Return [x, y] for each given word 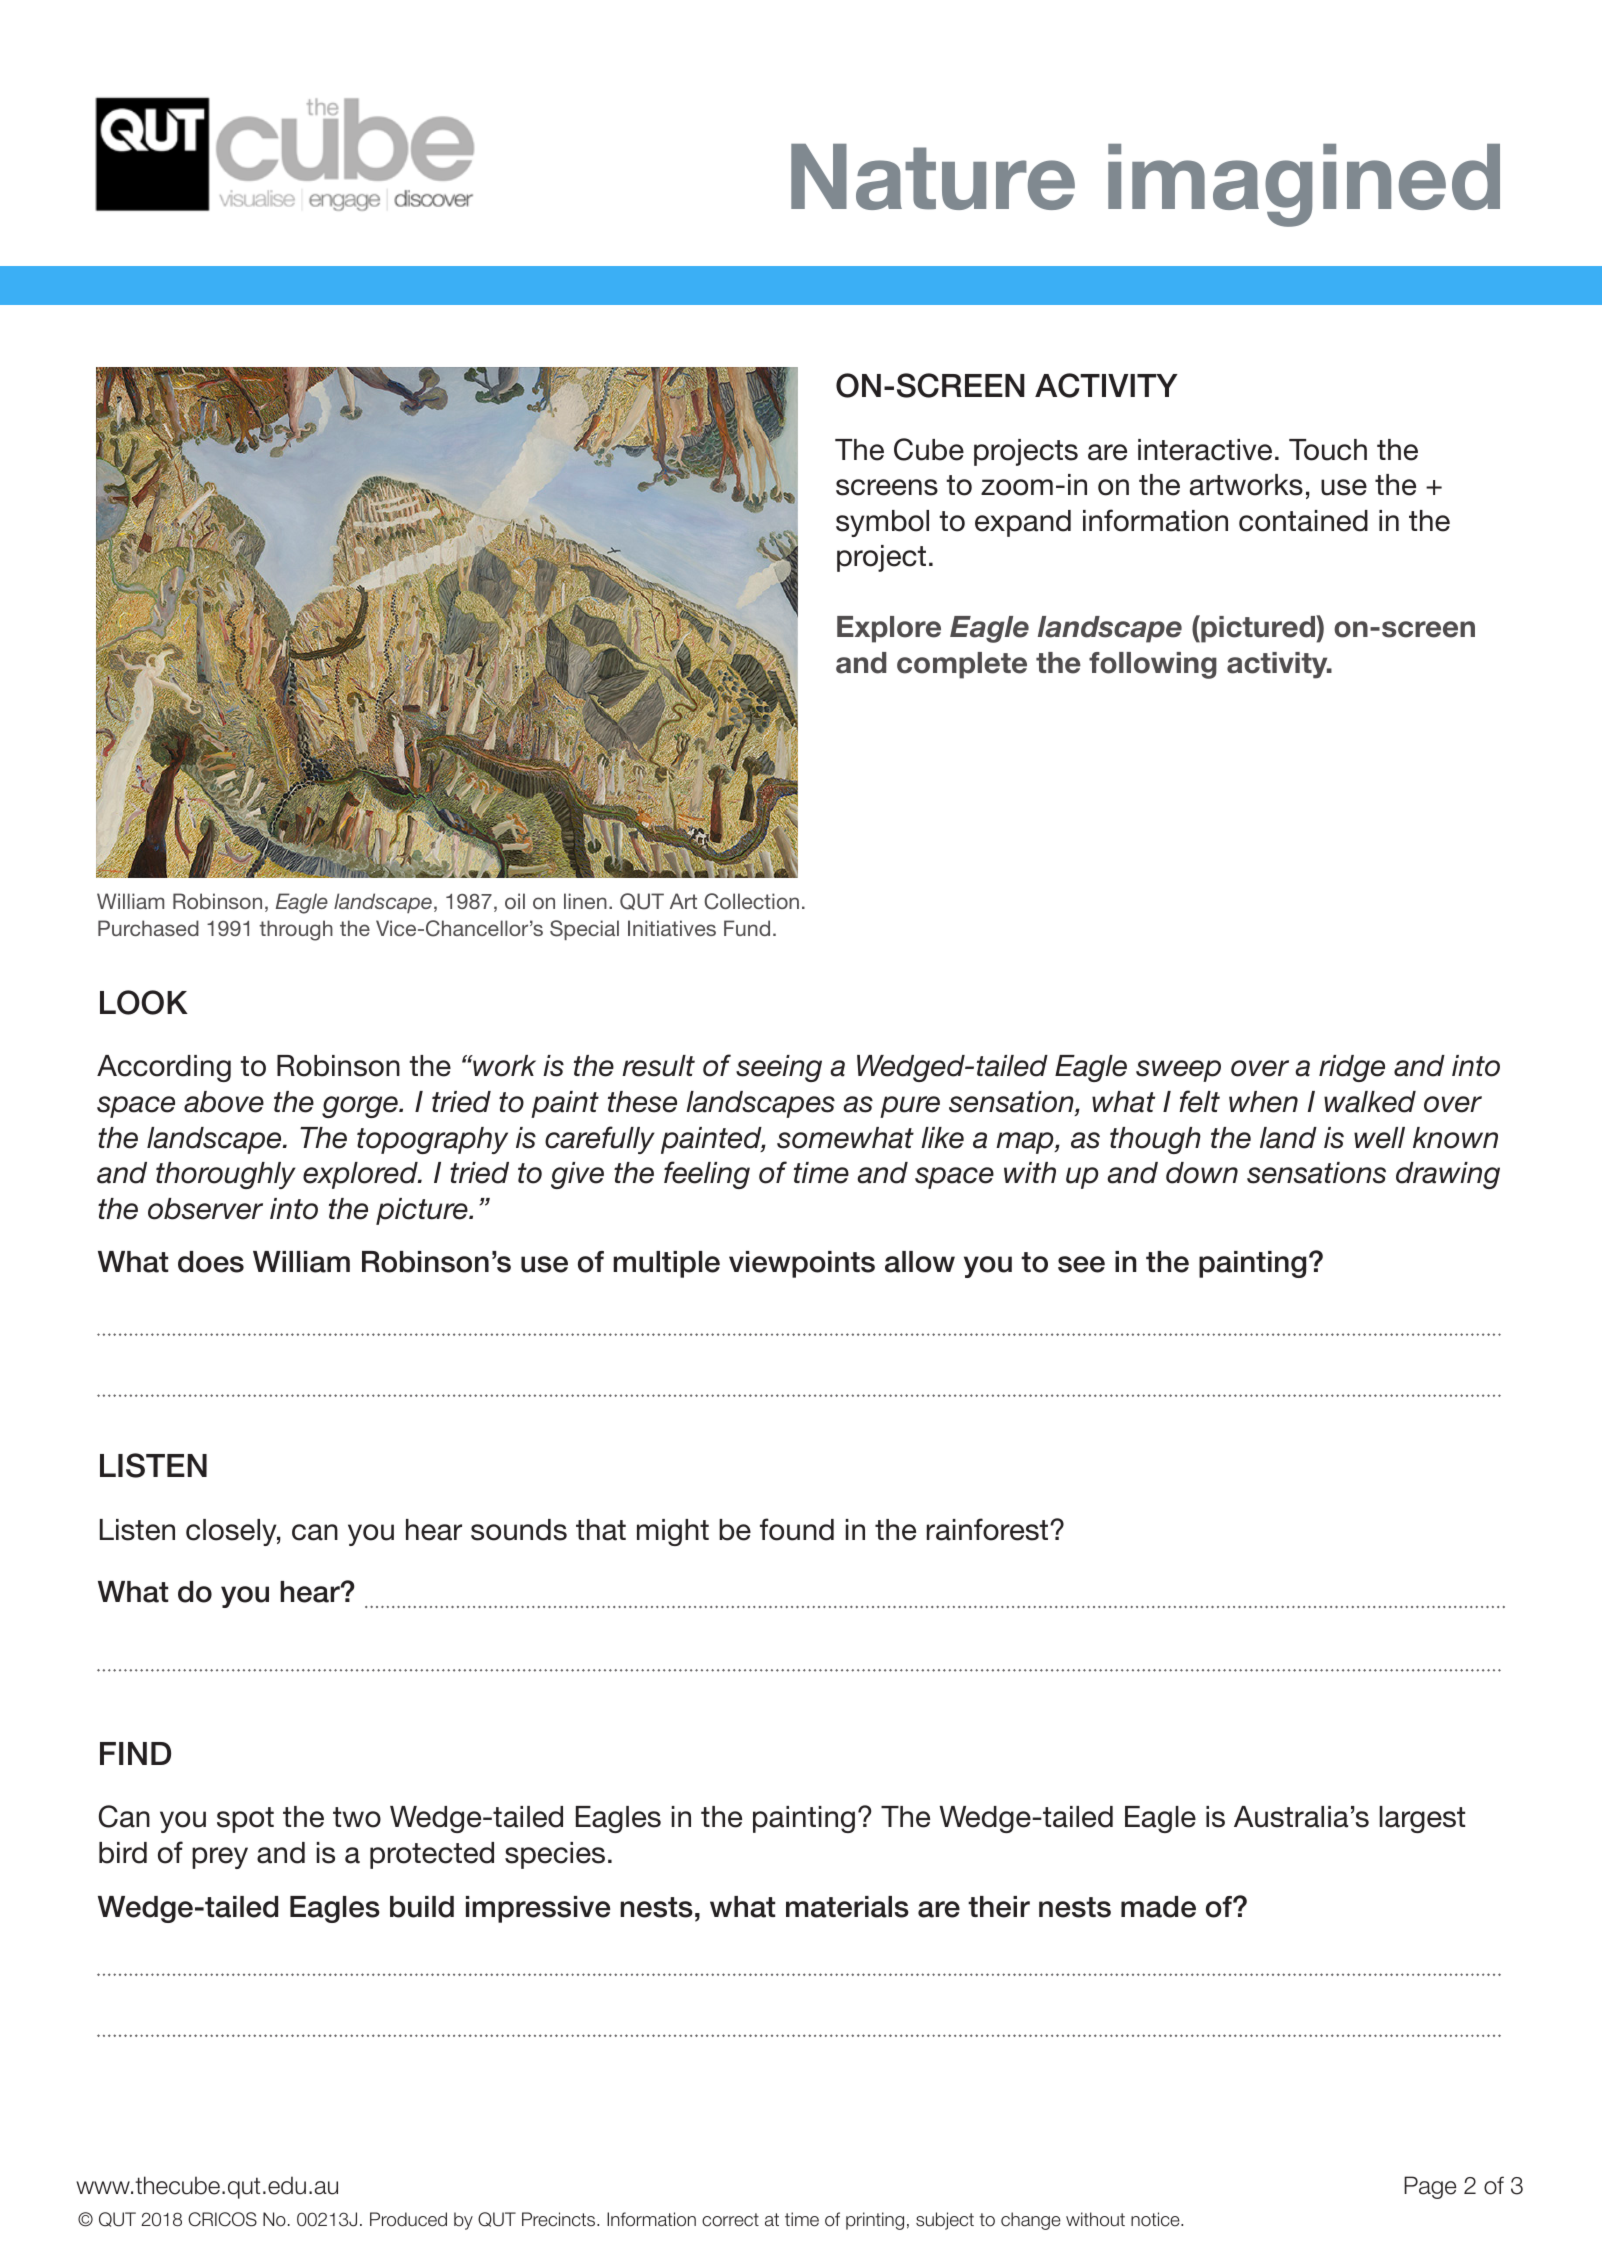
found [797, 1529]
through [296, 930]
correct [730, 2220]
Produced [408, 2219]
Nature [933, 177]
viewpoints [802, 1264]
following [1153, 665]
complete [962, 665]
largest [1422, 1819]
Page [1430, 2187]
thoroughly [226, 1175]
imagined [1304, 185]
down [1202, 1173]
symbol [882, 523]
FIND [135, 1753]
